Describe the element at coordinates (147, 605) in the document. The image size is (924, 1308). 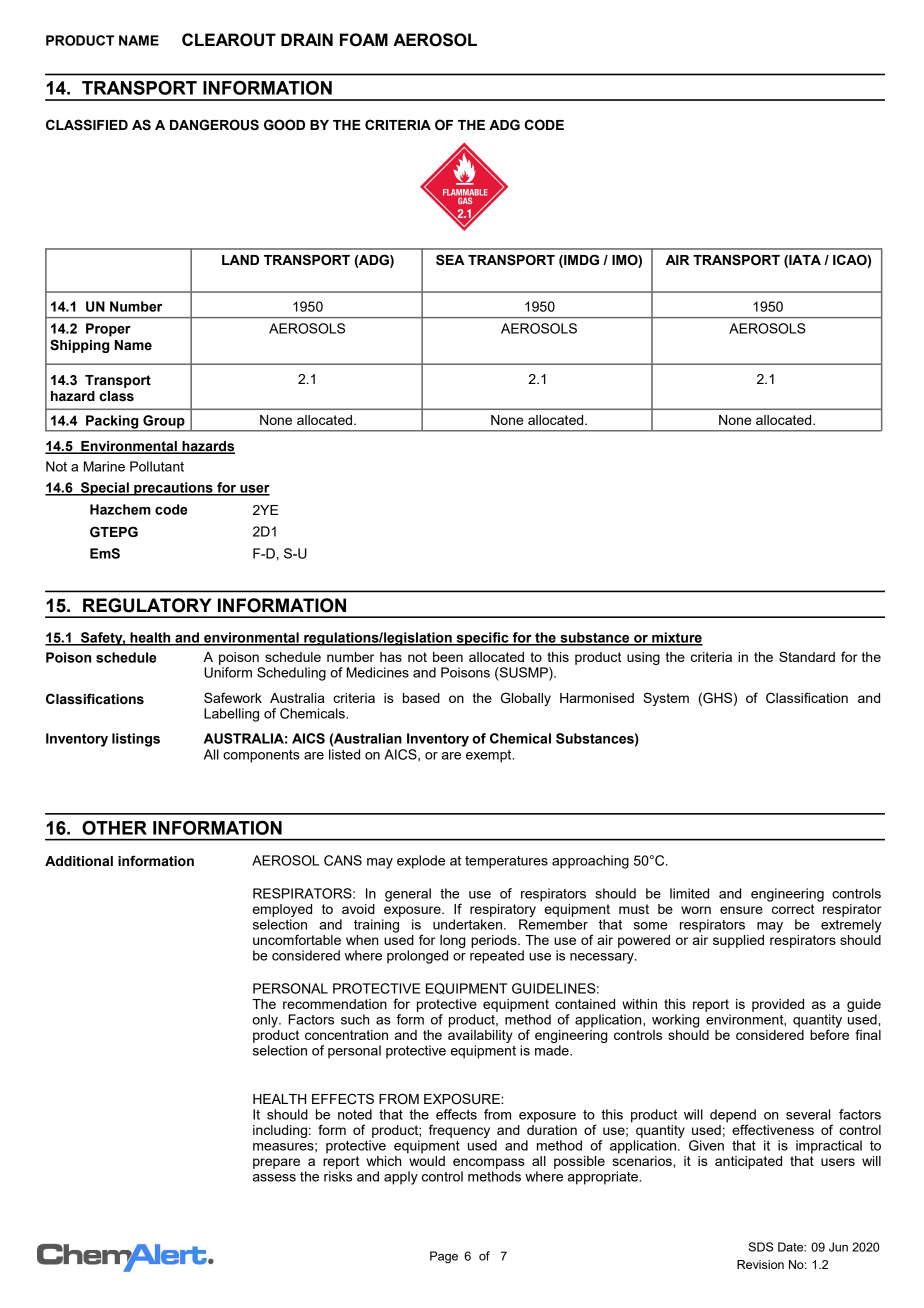
I see `REGULATORY` at that location.
